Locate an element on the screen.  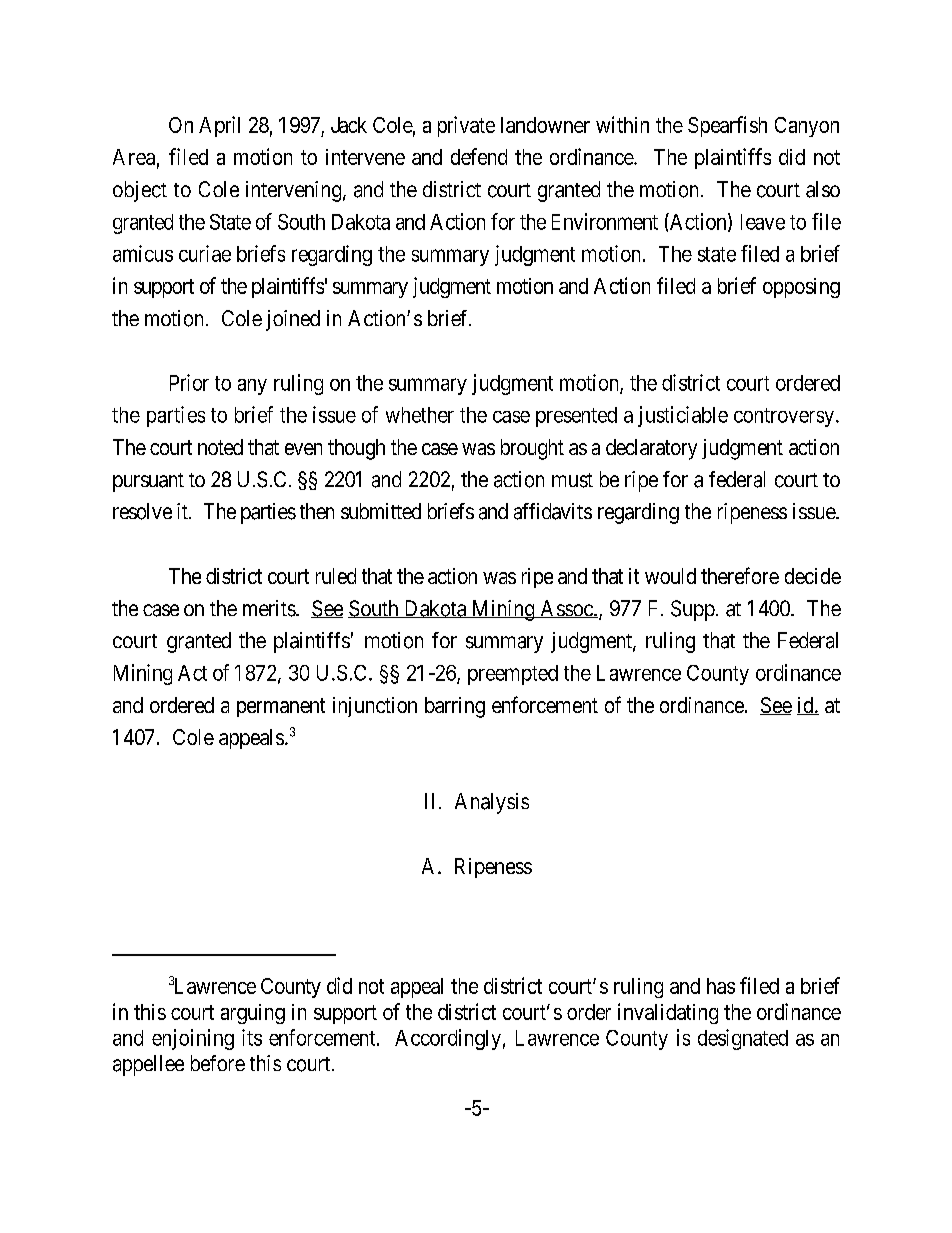
invalidating is located at coordinates (668, 1013).
